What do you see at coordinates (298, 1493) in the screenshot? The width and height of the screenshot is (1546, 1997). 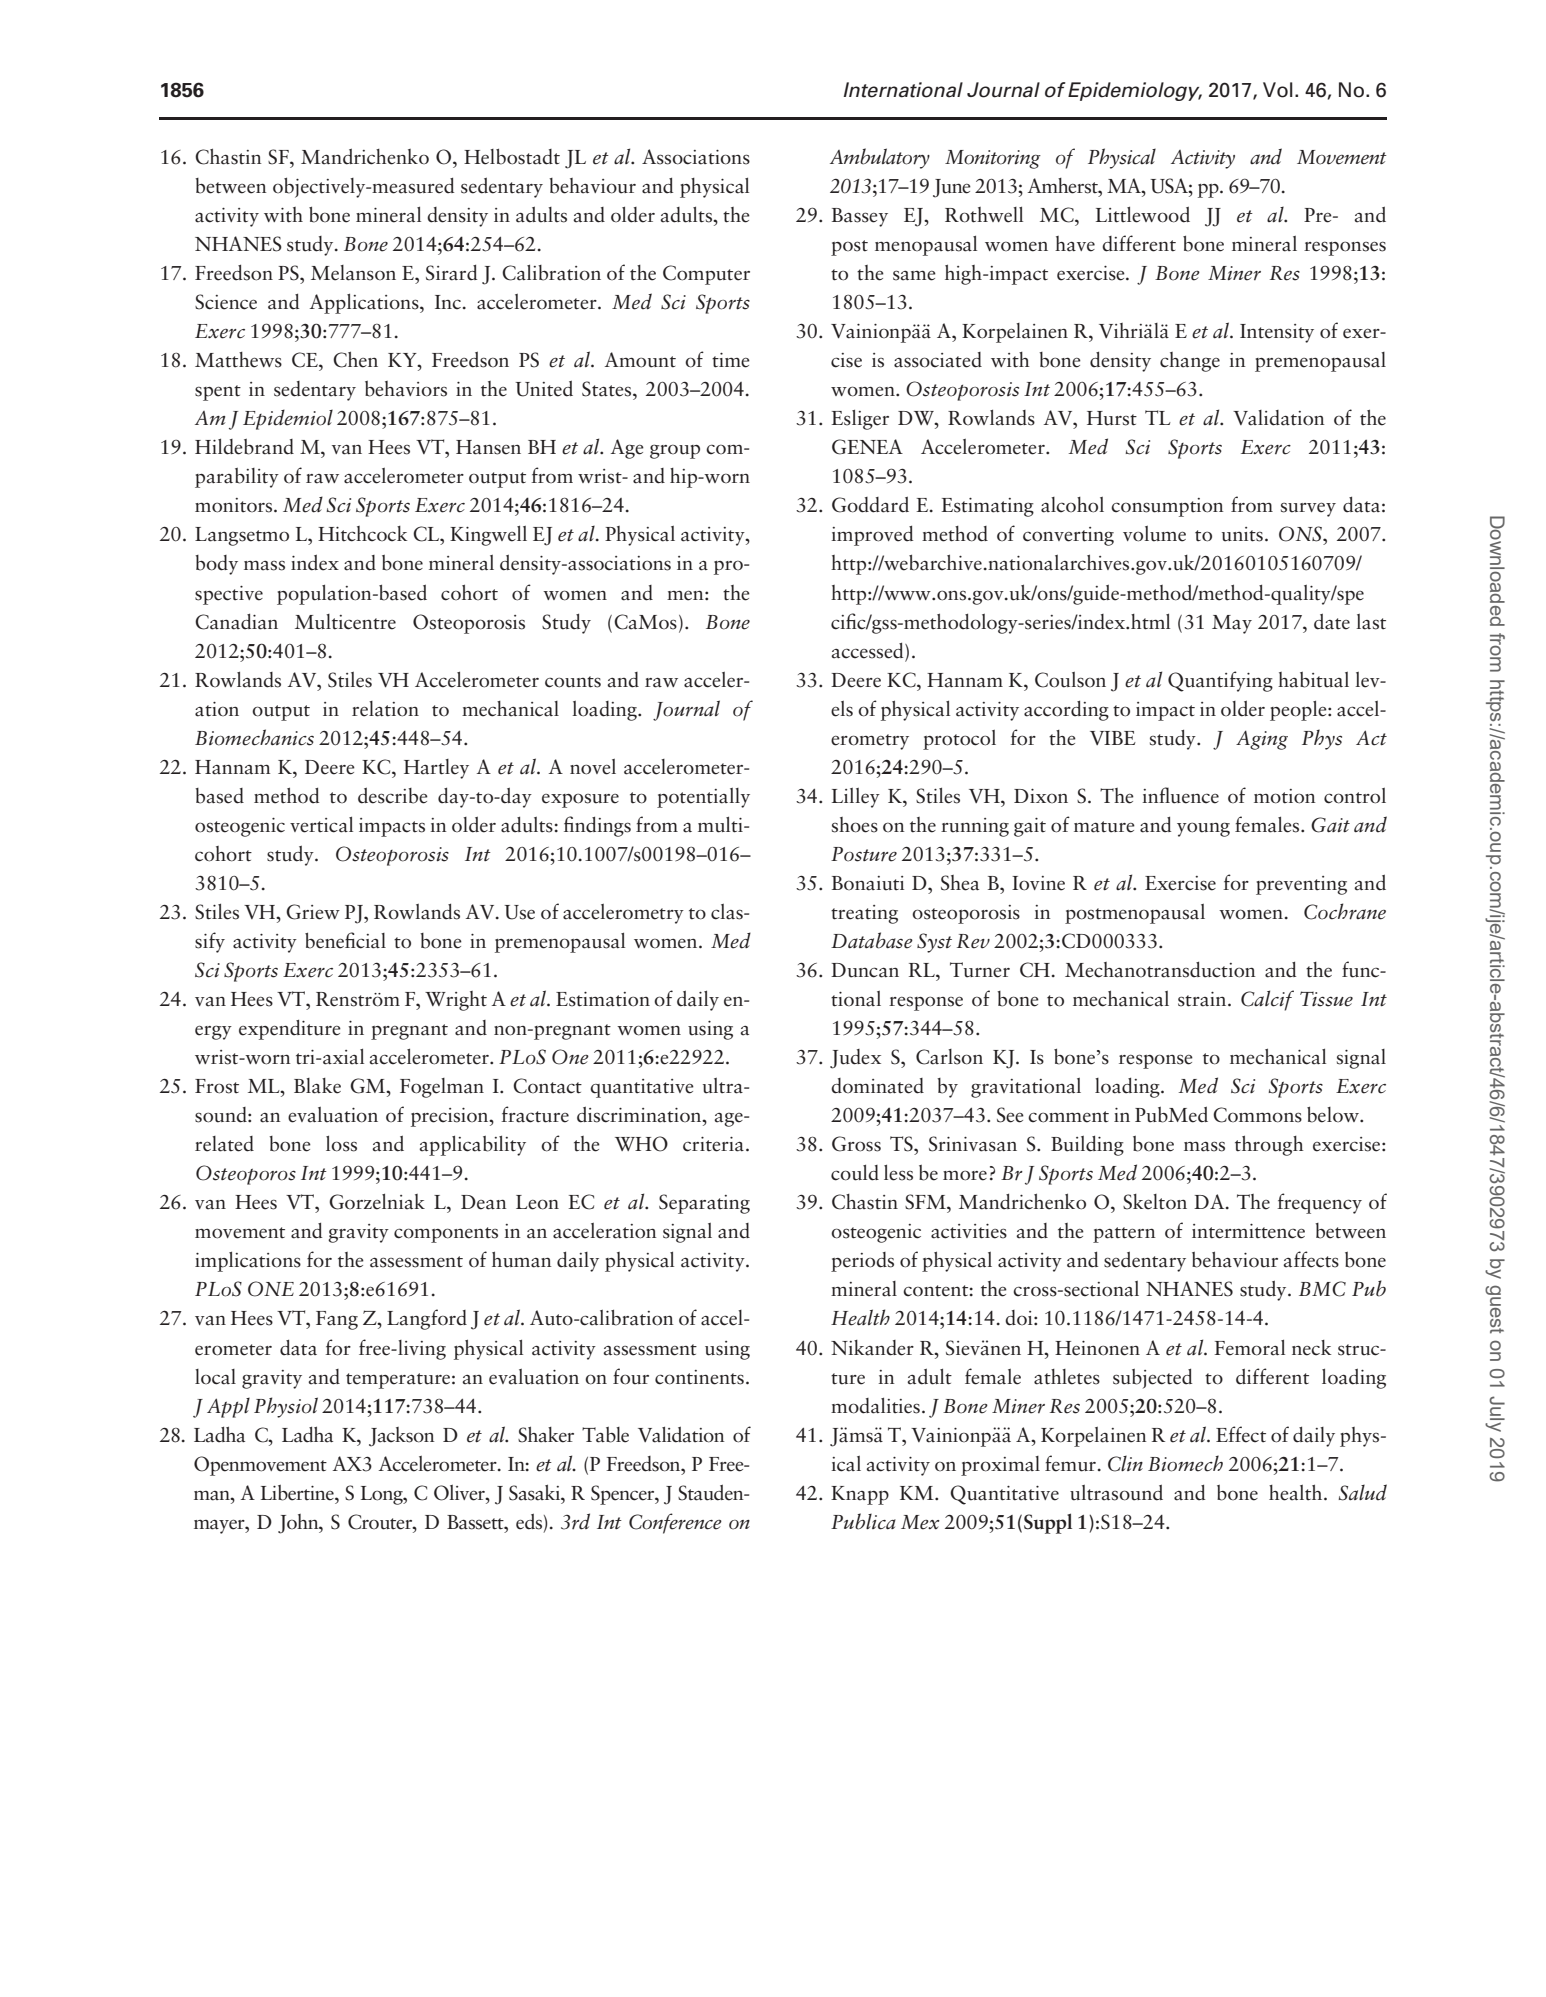 I see `Libertine` at bounding box center [298, 1493].
